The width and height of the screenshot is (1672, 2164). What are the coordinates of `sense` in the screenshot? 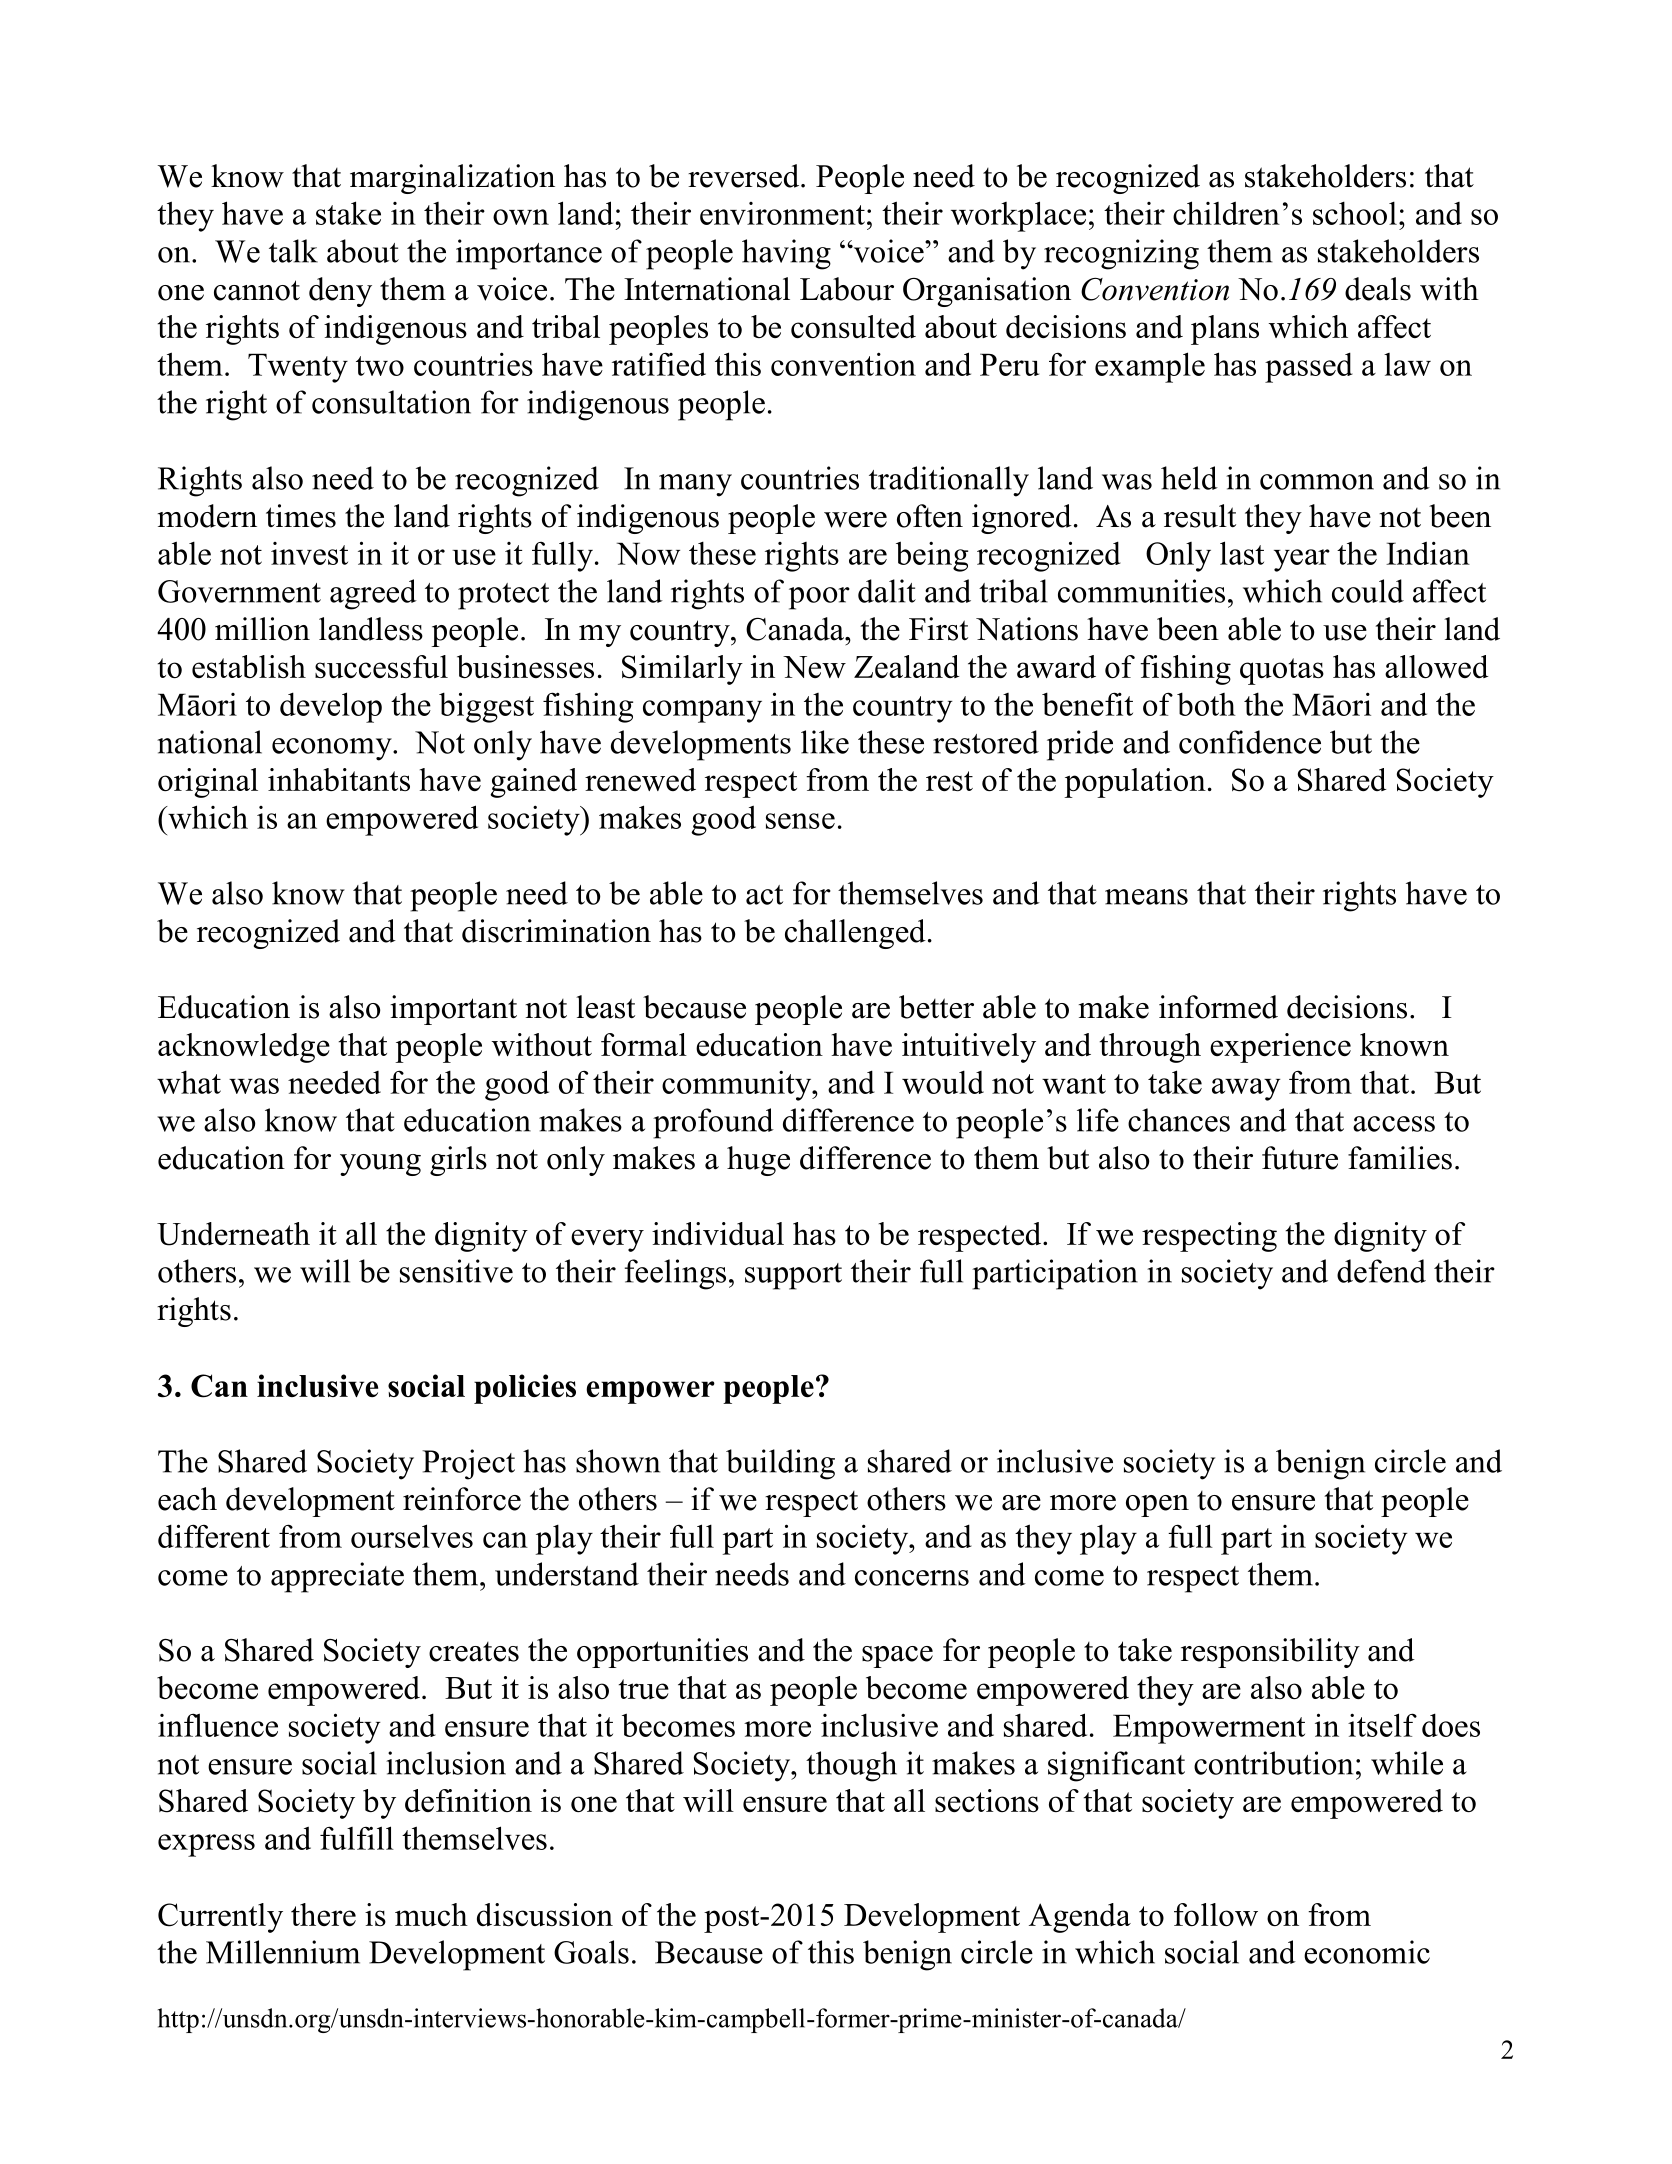 It's located at (800, 821).
